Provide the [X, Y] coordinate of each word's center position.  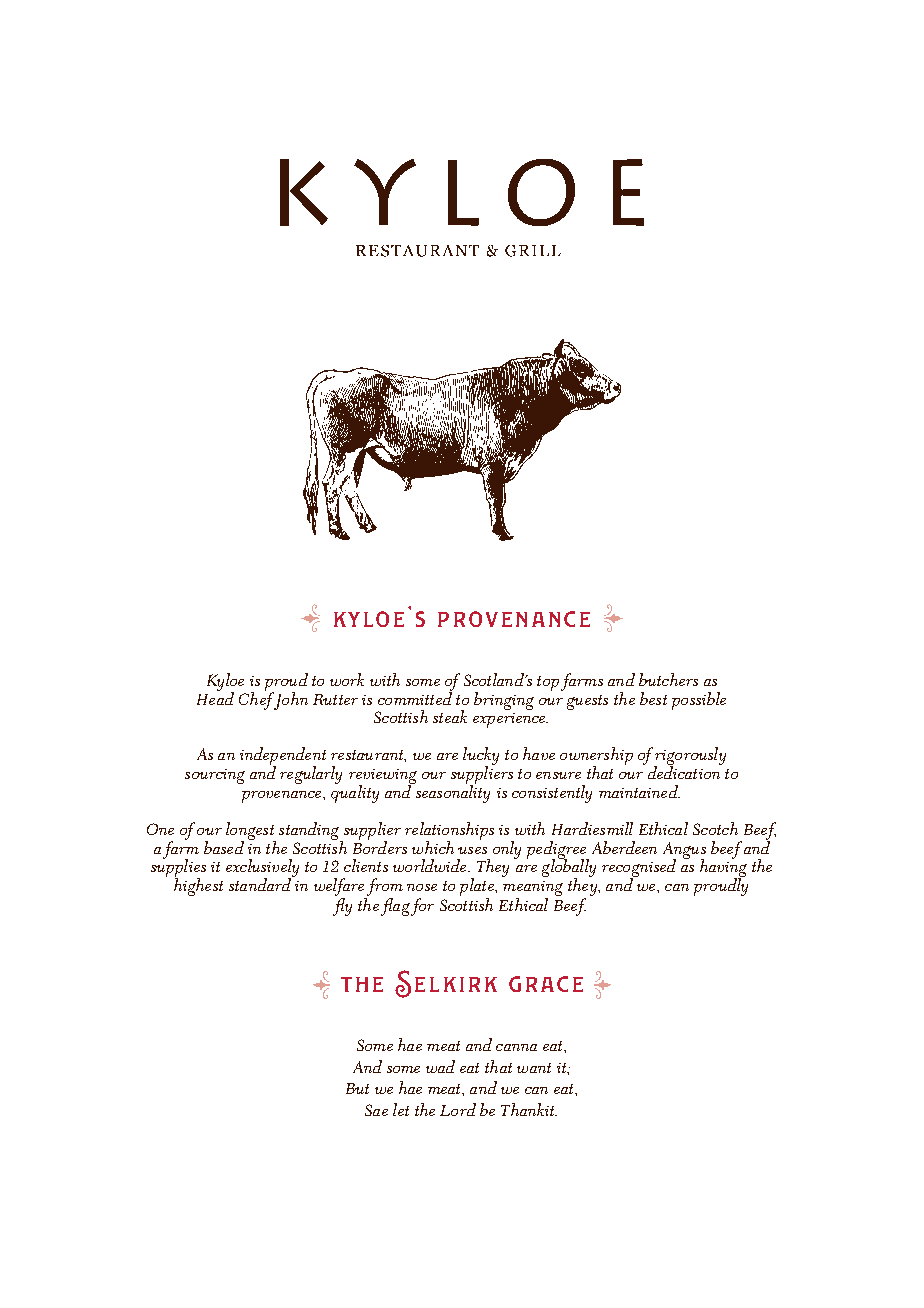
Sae [376, 1110]
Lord [458, 1109]
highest [198, 886]
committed [415, 697]
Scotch [715, 828]
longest [251, 832]
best [653, 698]
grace [546, 984]
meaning [533, 888]
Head [215, 697]
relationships [449, 832]
